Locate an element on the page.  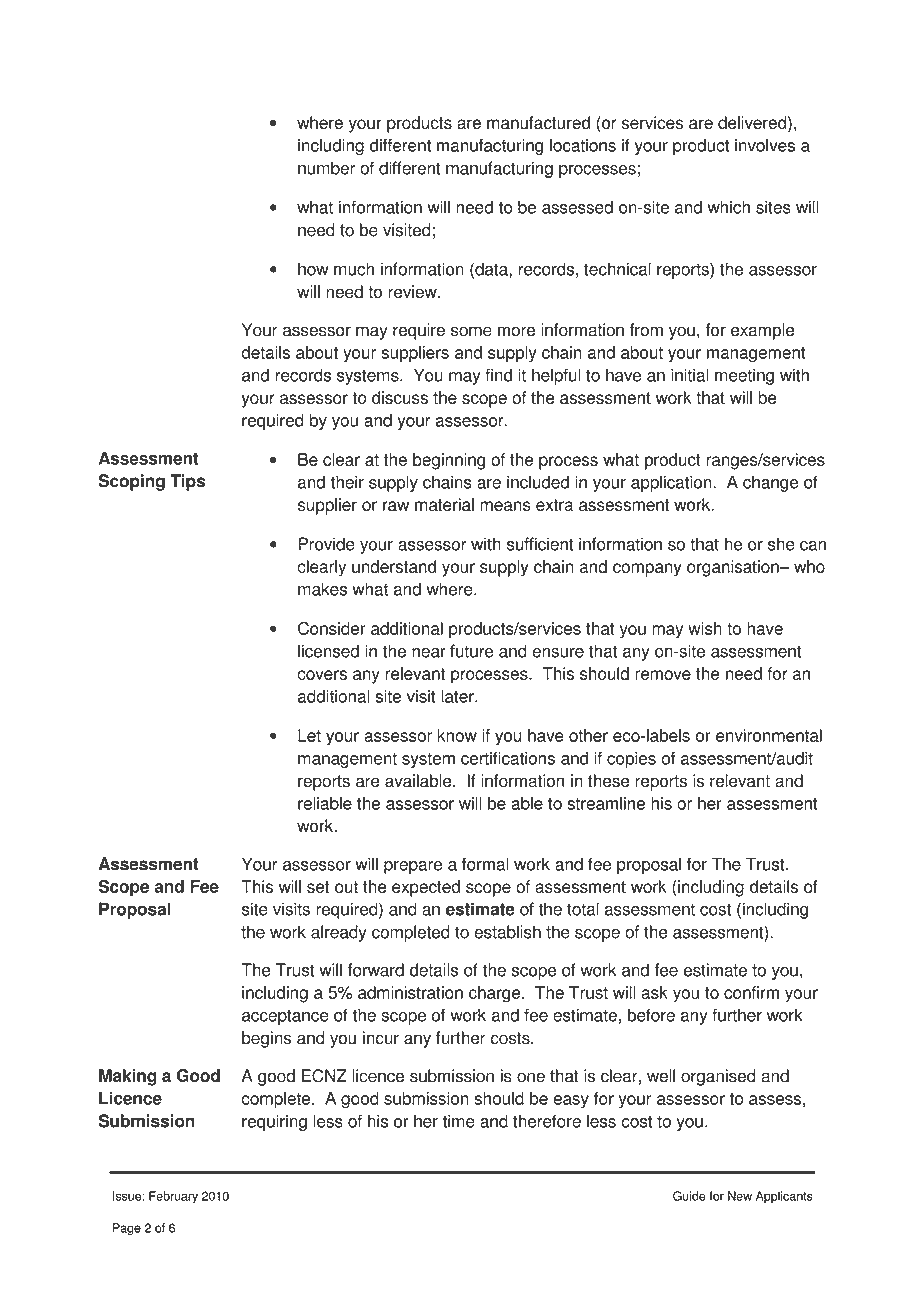
wish is located at coordinates (705, 628).
